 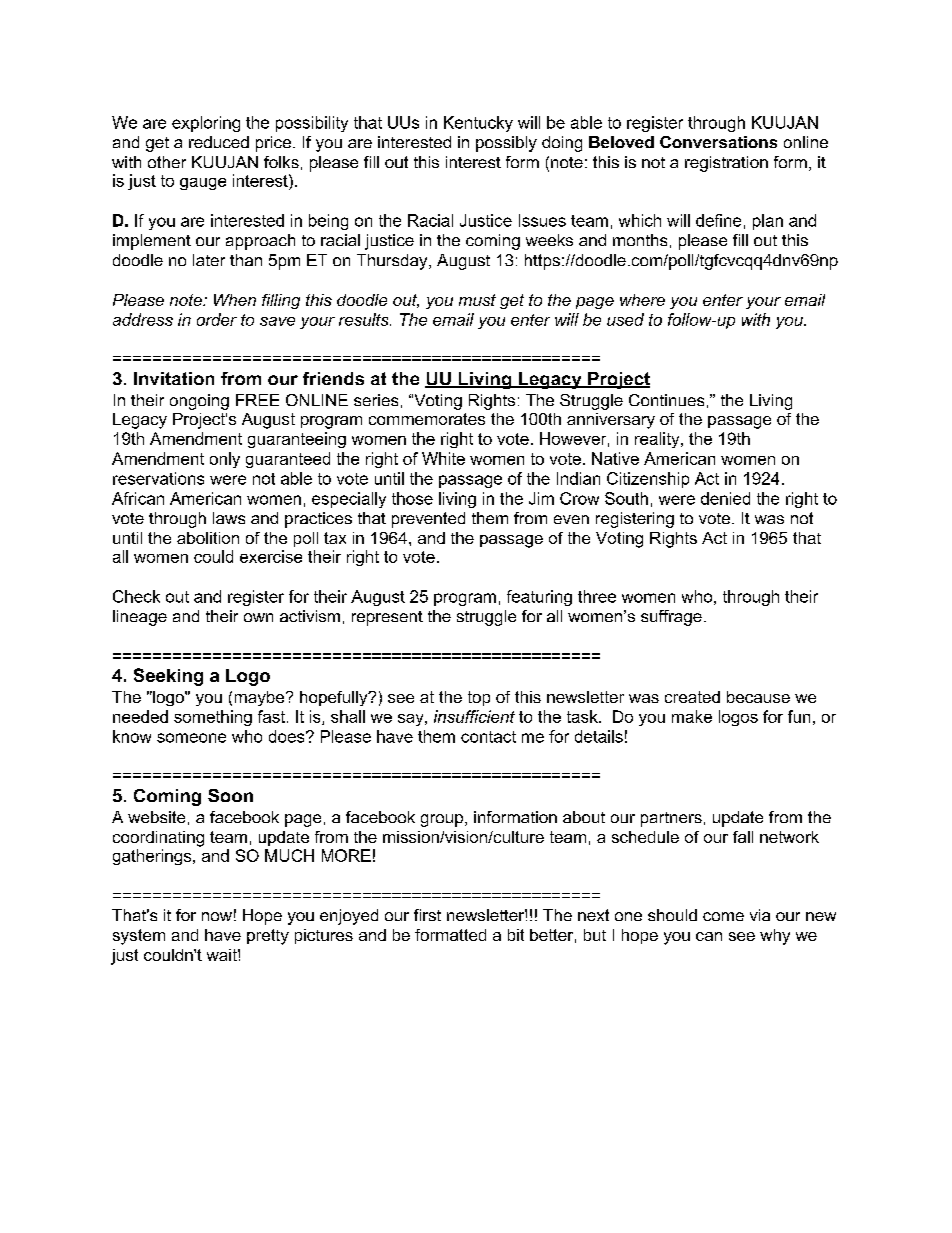 I want to click on denied, so click(x=725, y=498).
